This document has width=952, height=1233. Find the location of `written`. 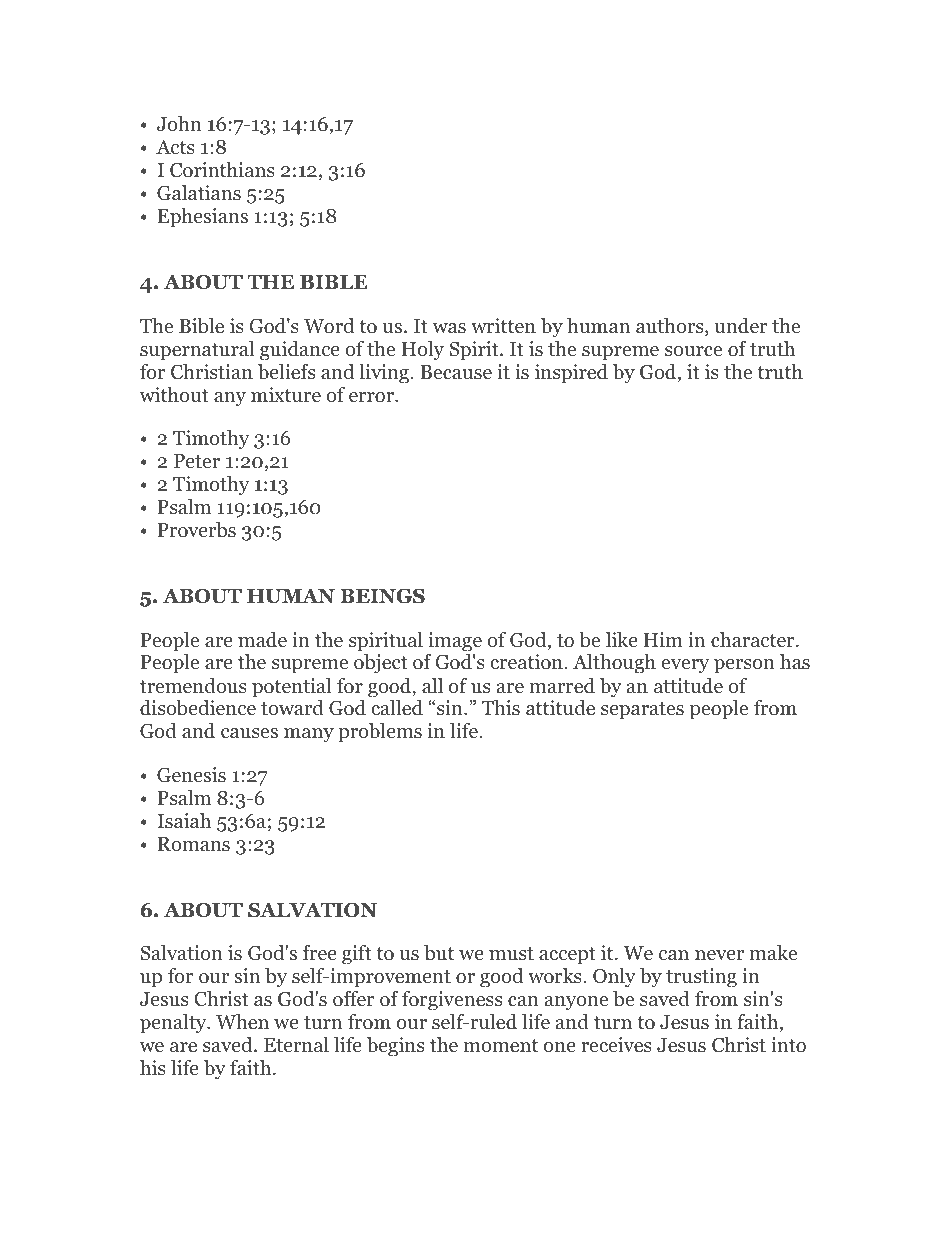

written is located at coordinates (503, 325).
